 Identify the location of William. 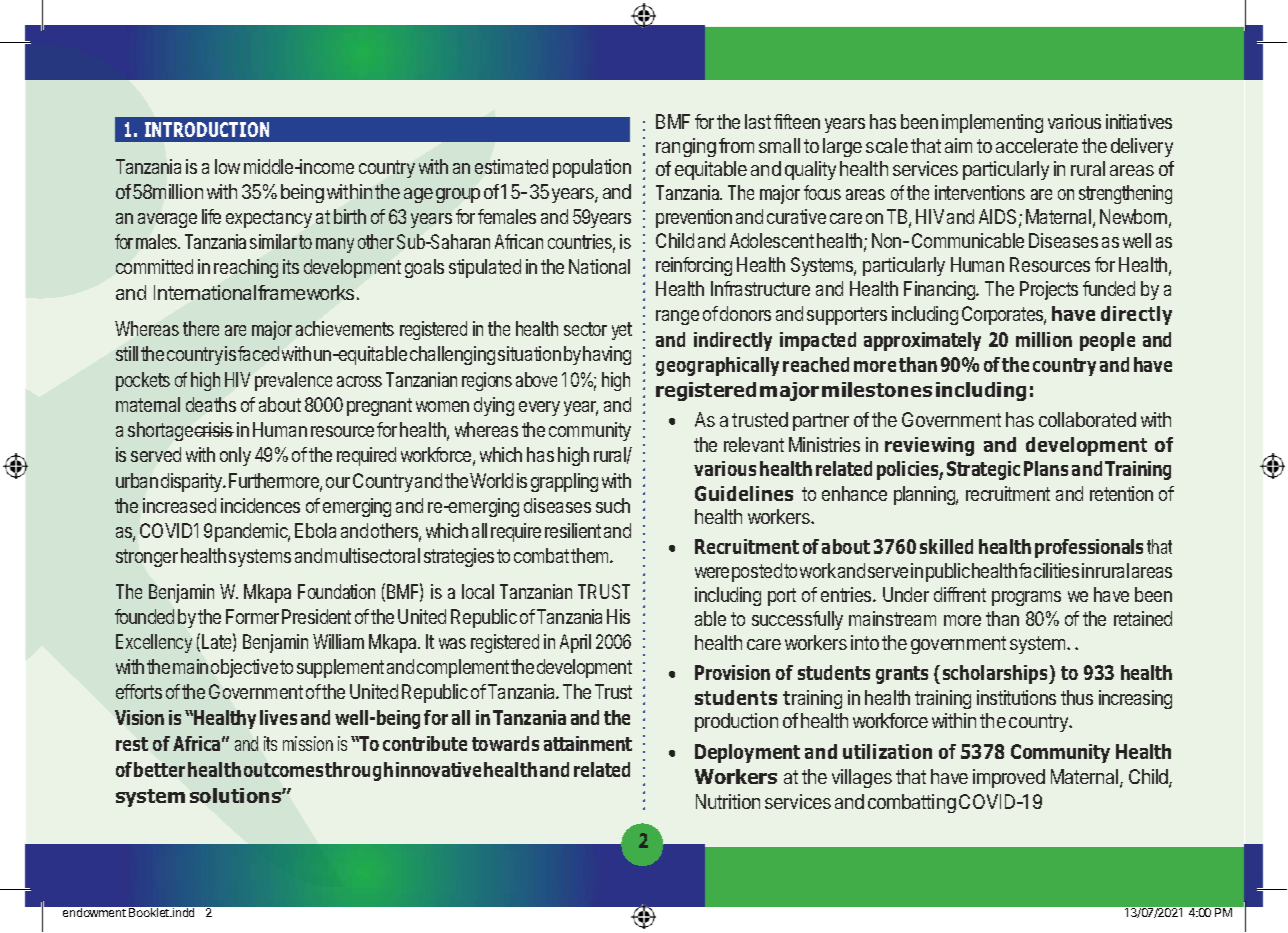
(338, 641).
